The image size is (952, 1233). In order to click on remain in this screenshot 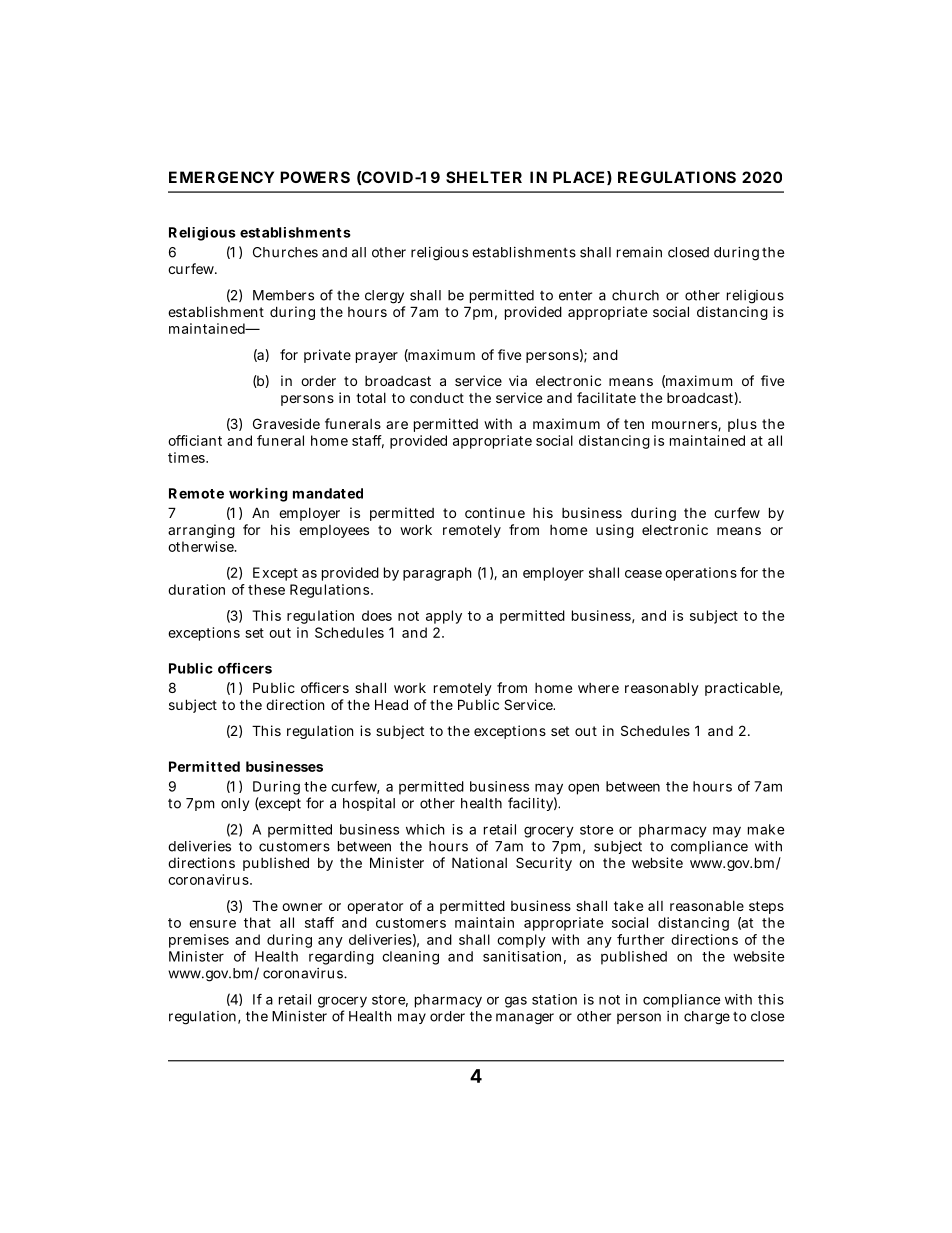, I will do `click(639, 252)`.
